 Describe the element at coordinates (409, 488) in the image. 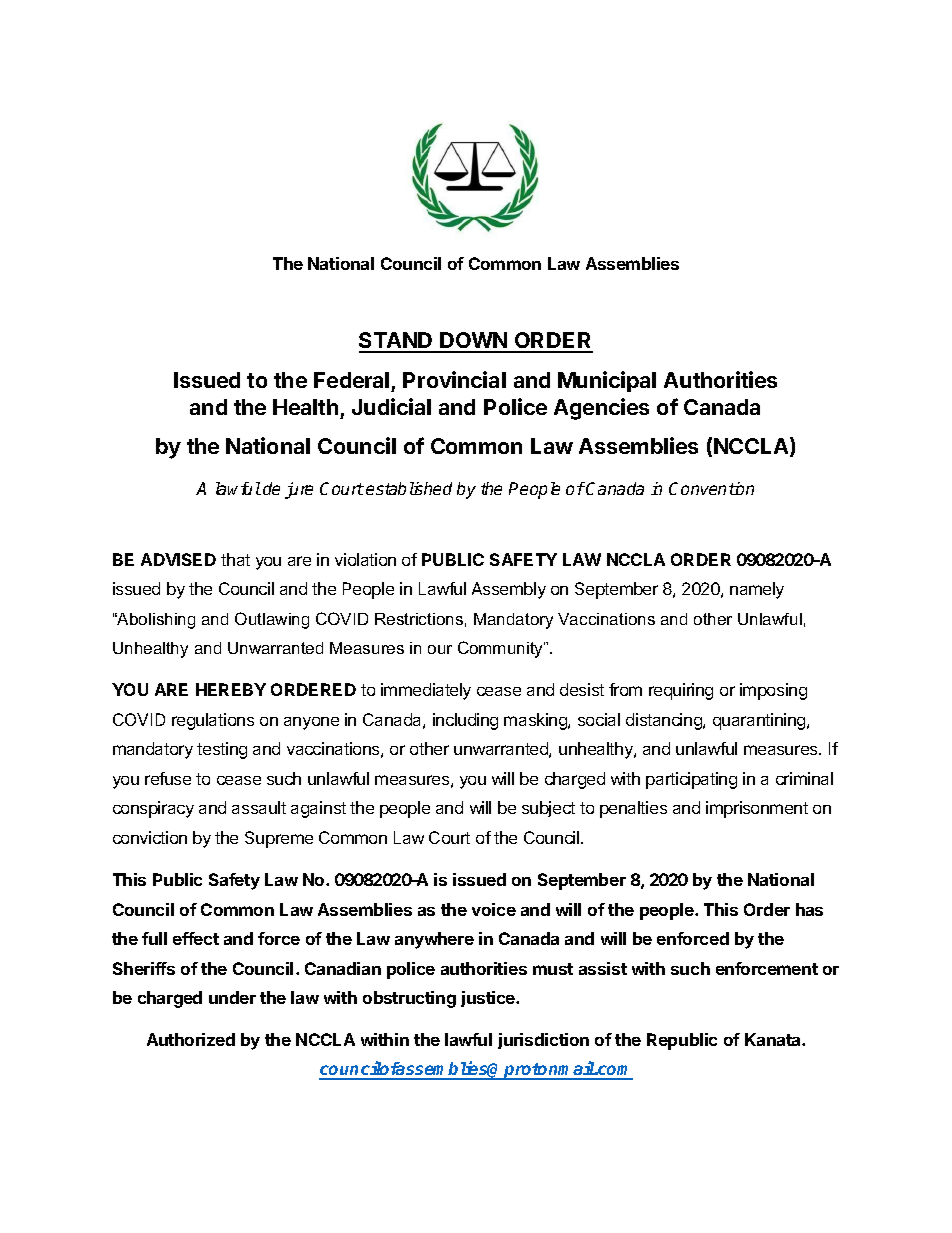

I see `established` at that location.
